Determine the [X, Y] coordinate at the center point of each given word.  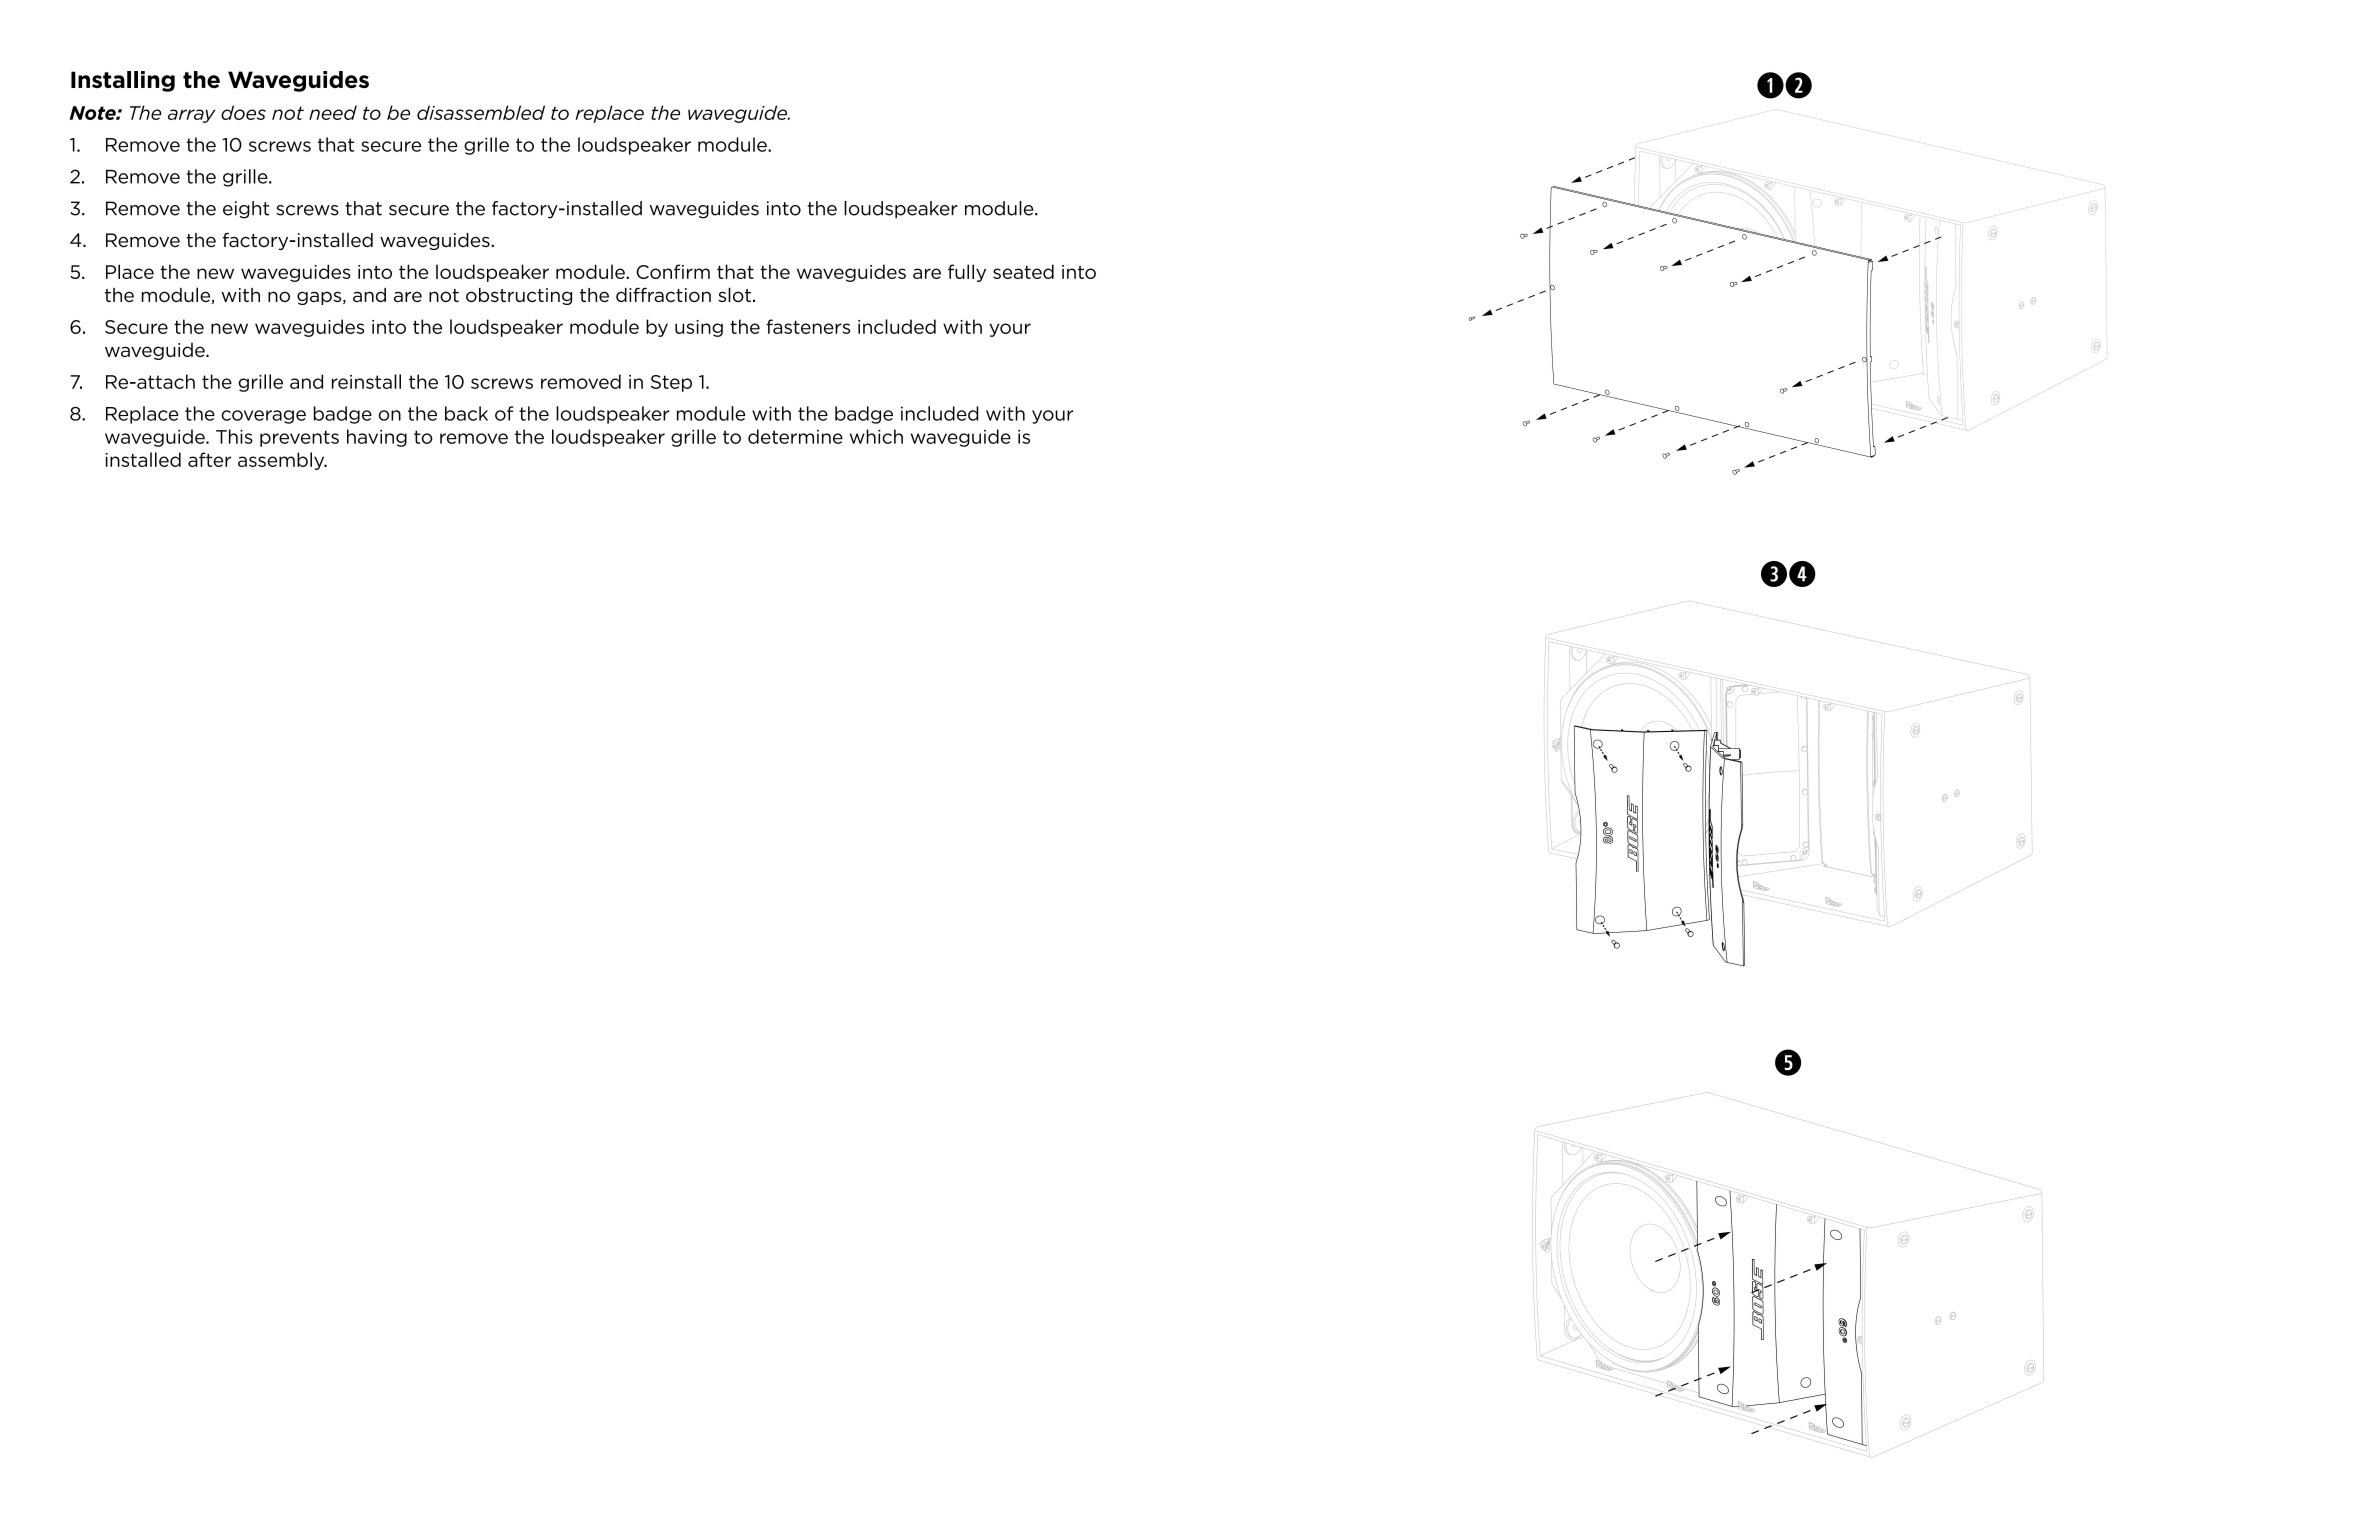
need [333, 112]
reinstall [366, 381]
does [243, 112]
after [209, 459]
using [699, 328]
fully [967, 273]
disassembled [481, 112]
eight [246, 210]
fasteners [808, 326]
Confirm [673, 271]
